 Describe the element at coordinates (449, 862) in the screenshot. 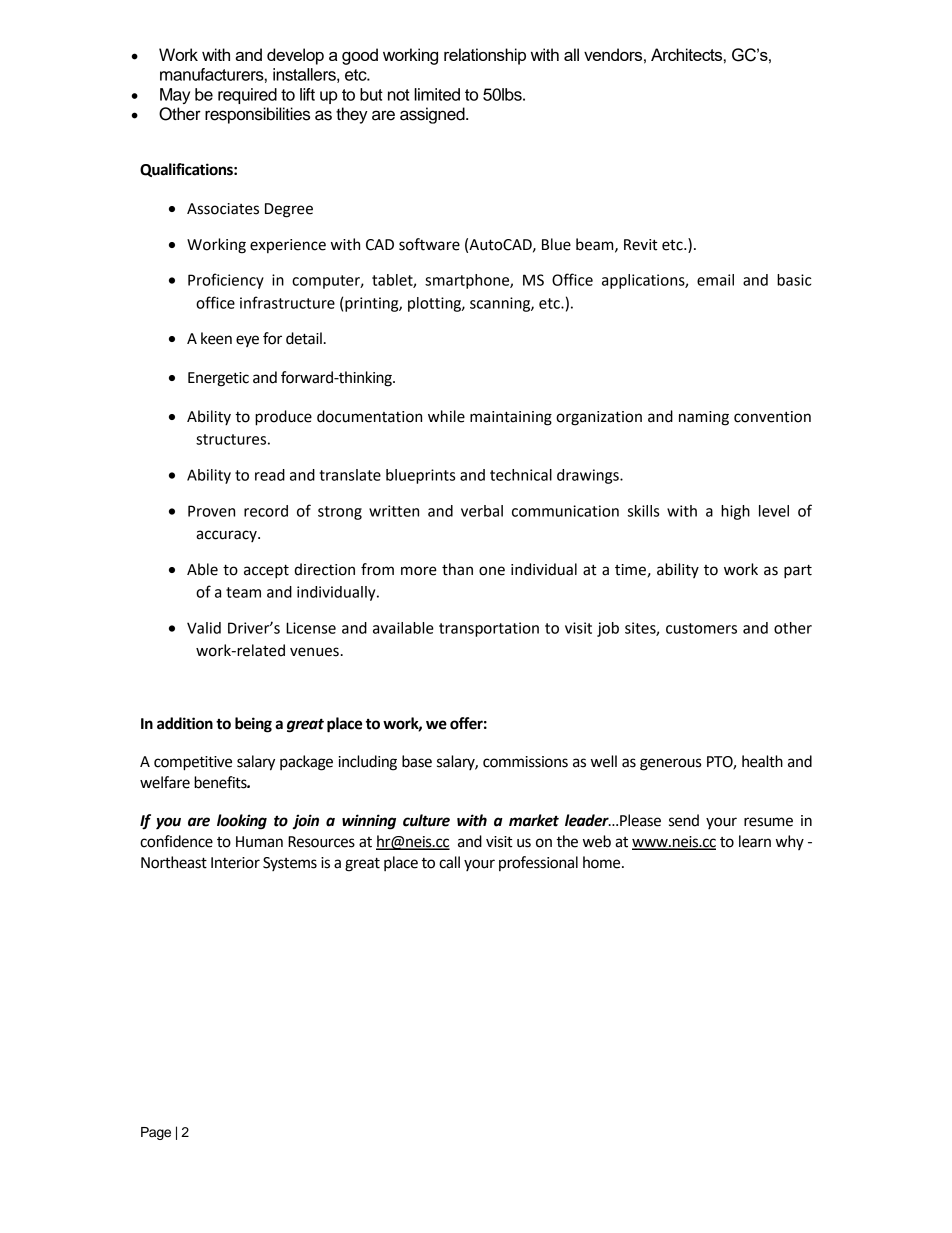

I see `call` at that location.
